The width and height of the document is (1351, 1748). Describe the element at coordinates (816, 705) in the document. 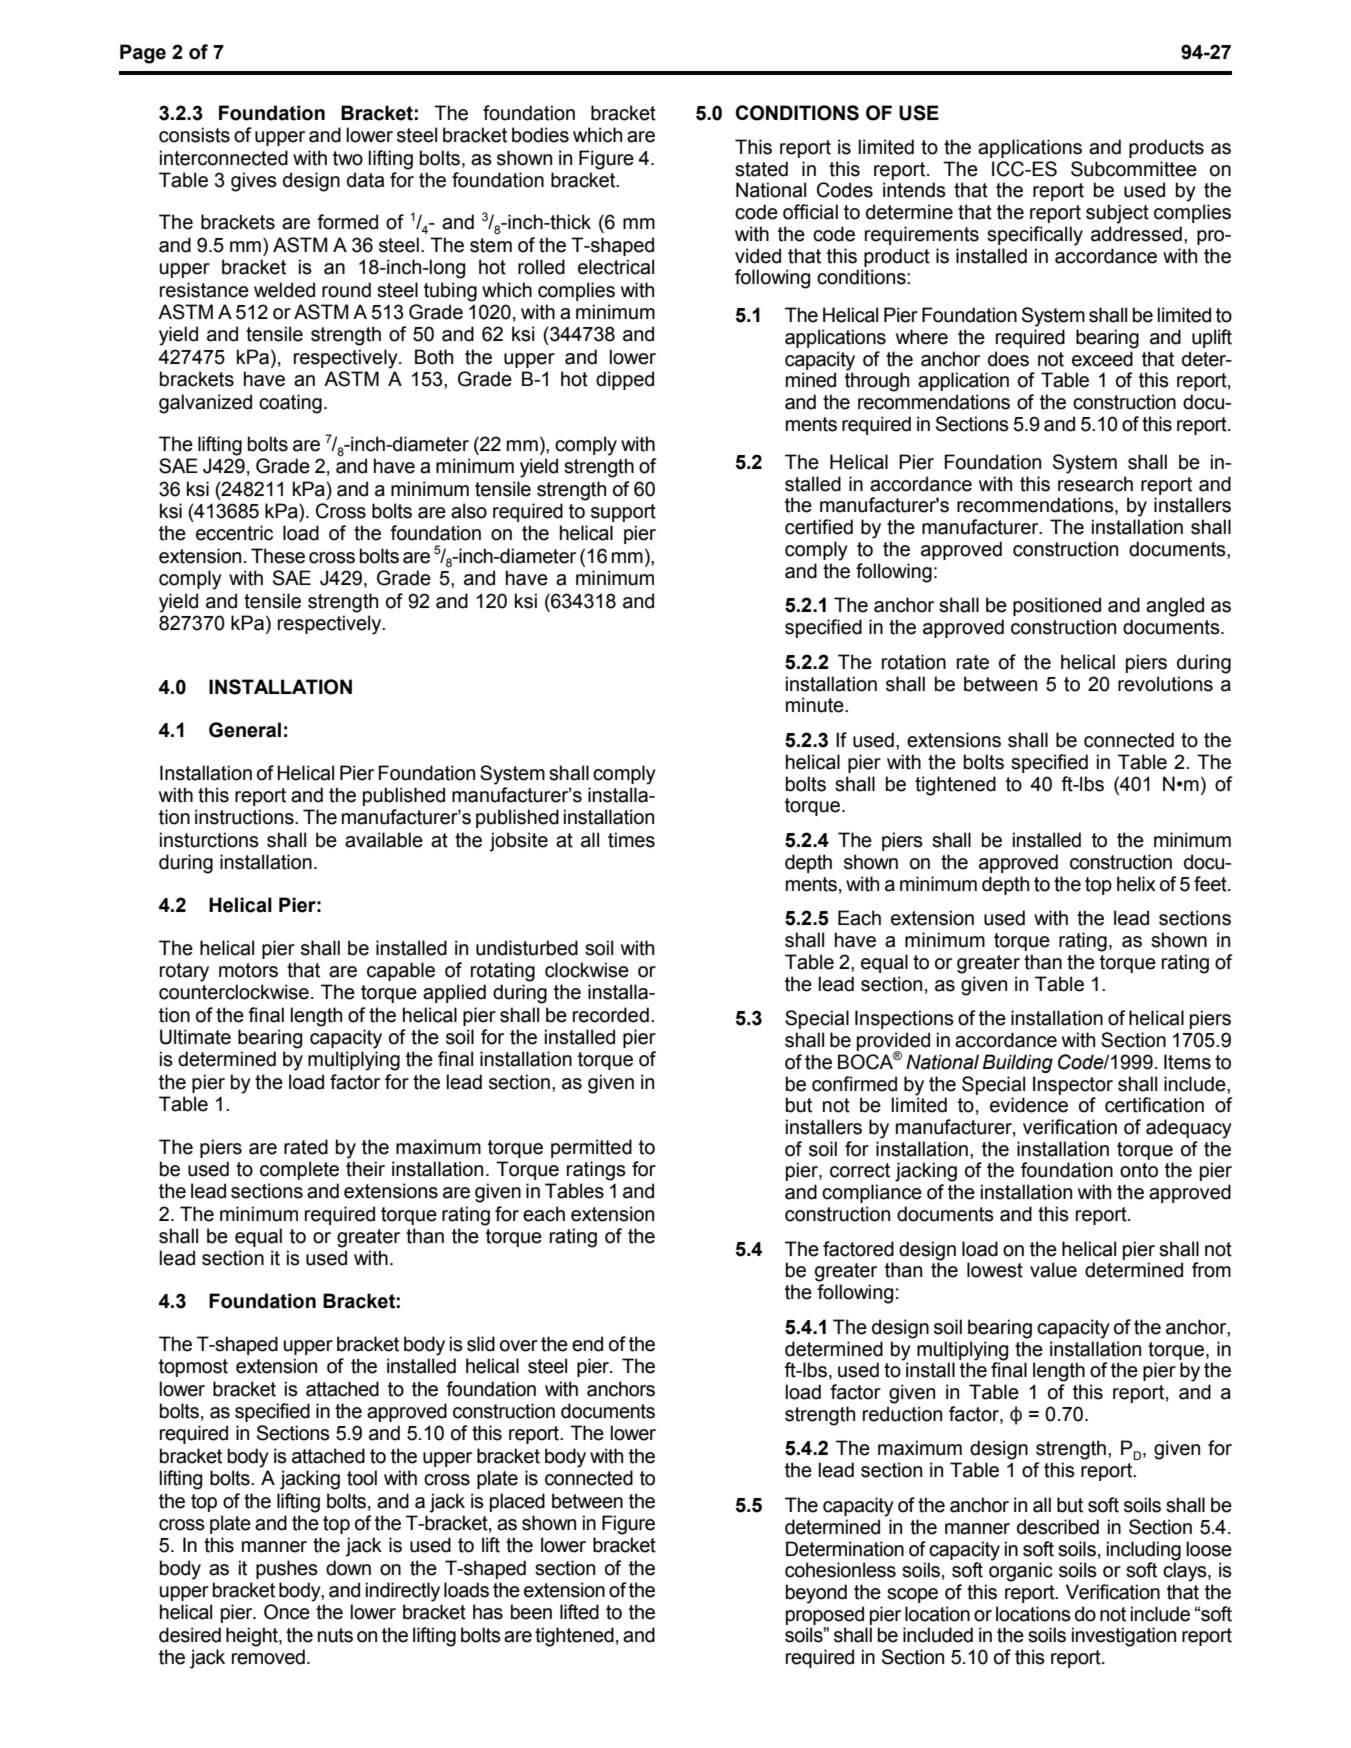

I see `minute` at that location.
